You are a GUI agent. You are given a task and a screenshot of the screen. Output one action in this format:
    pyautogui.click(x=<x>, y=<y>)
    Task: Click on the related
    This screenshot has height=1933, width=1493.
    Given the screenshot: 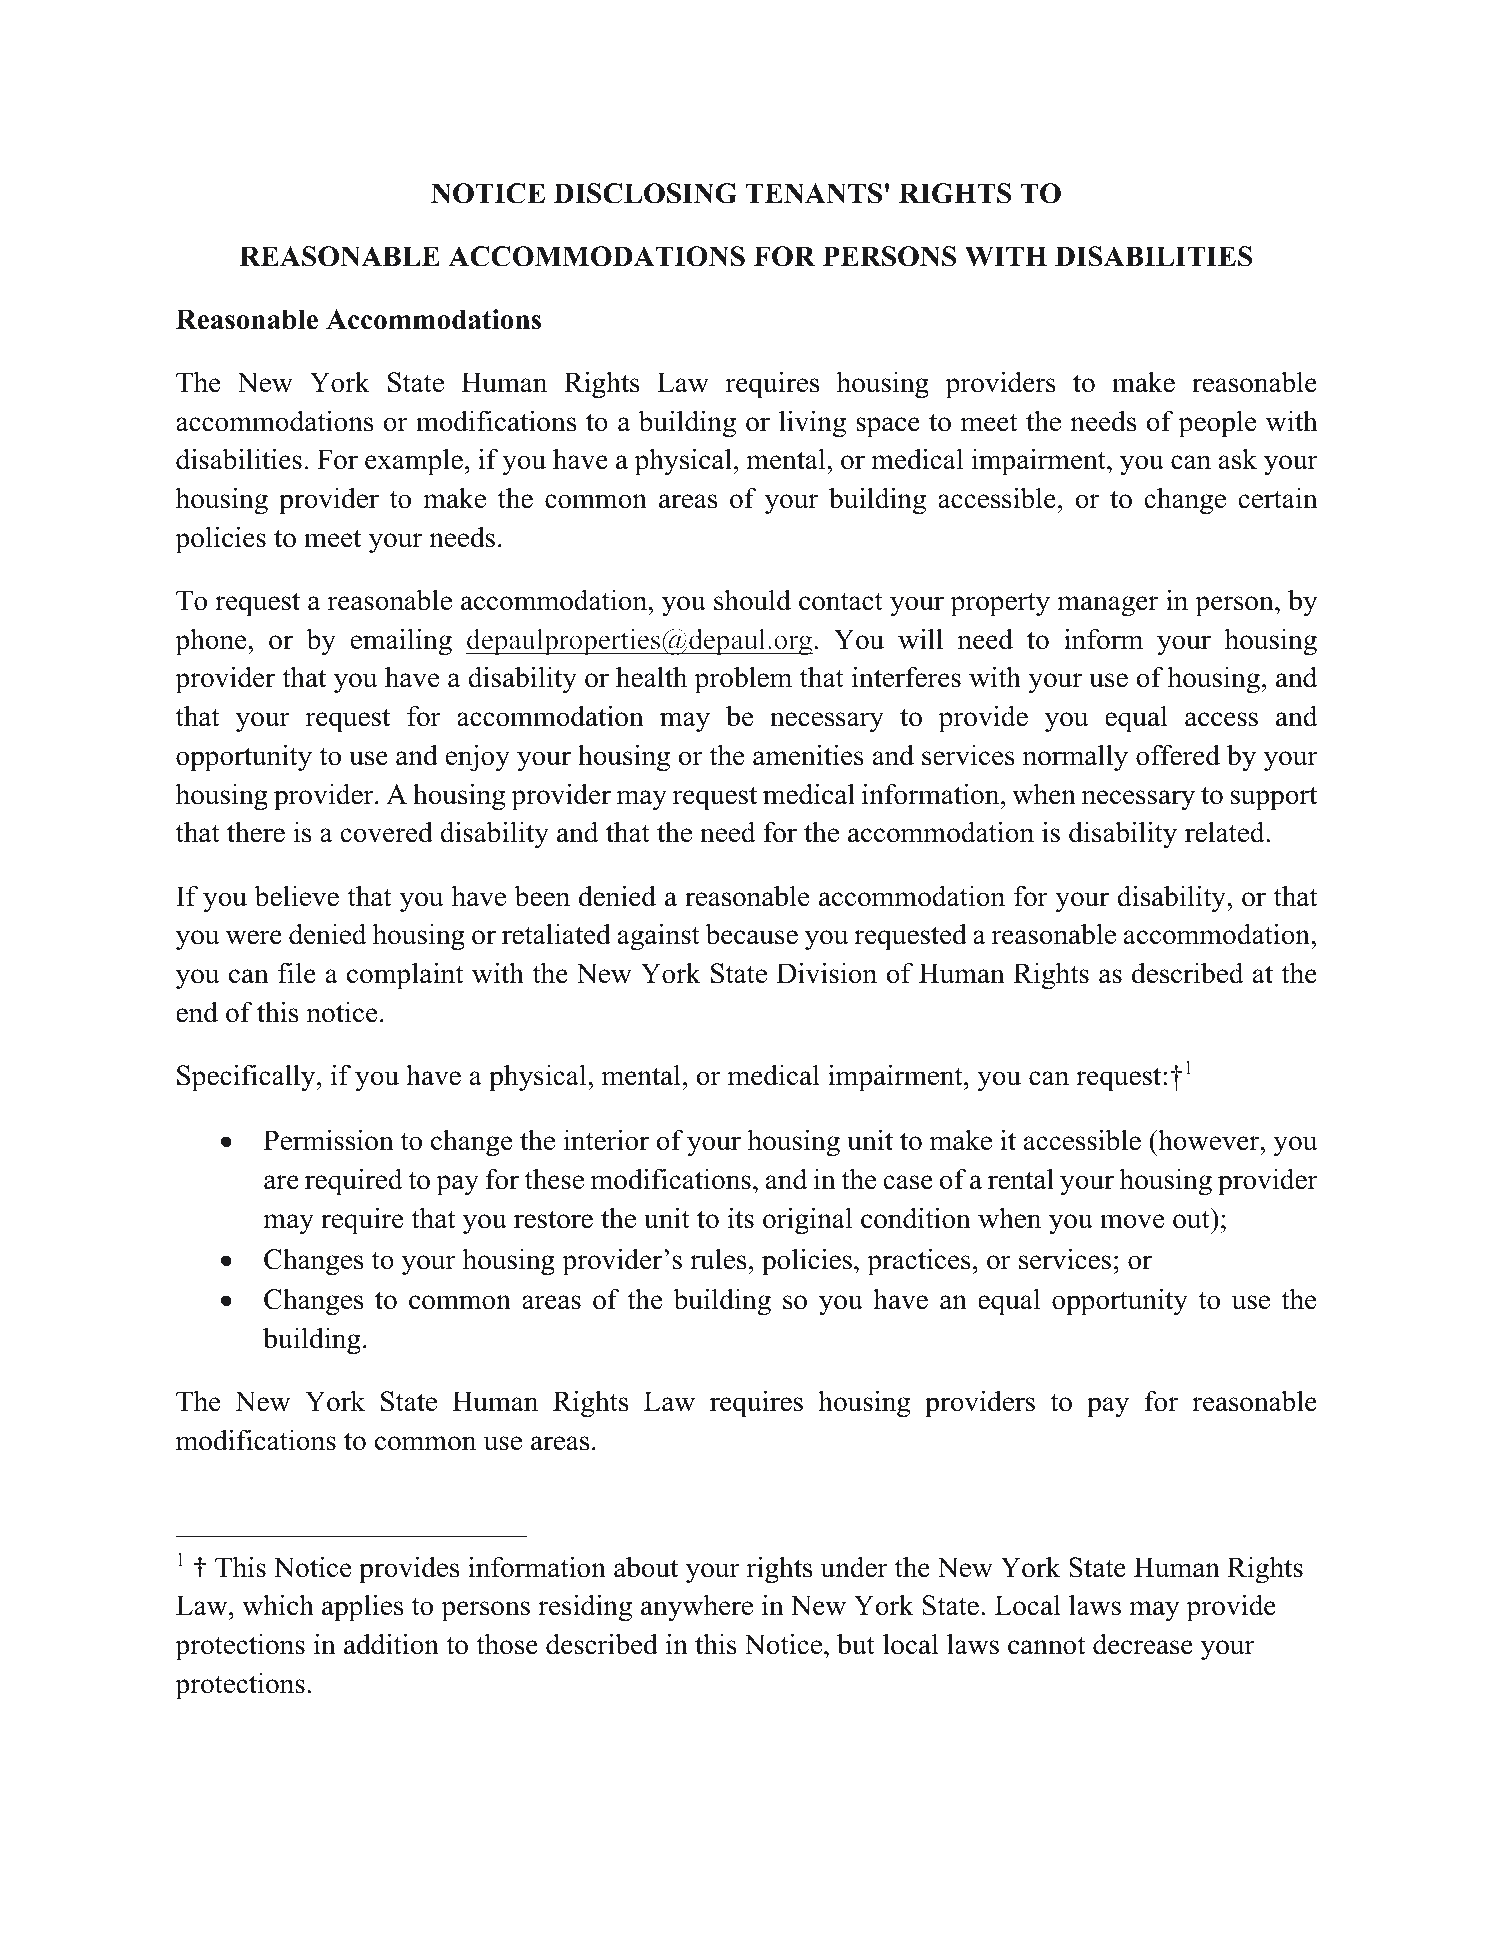 What is the action you would take?
    pyautogui.click(x=1226, y=832)
